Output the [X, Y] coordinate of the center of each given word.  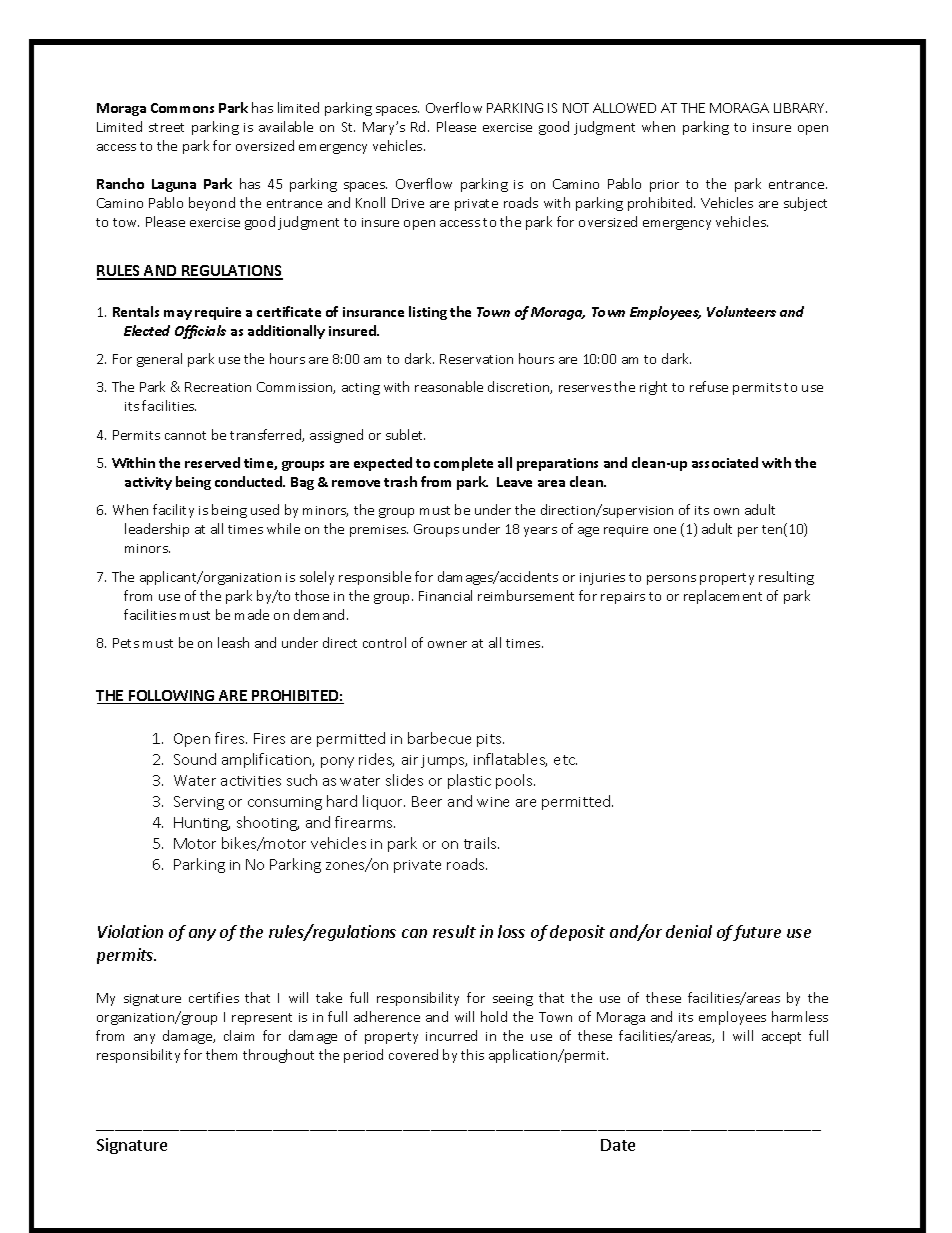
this [472, 1054]
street [166, 127]
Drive [408, 203]
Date [618, 1145]
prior [664, 186]
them [221, 1054]
